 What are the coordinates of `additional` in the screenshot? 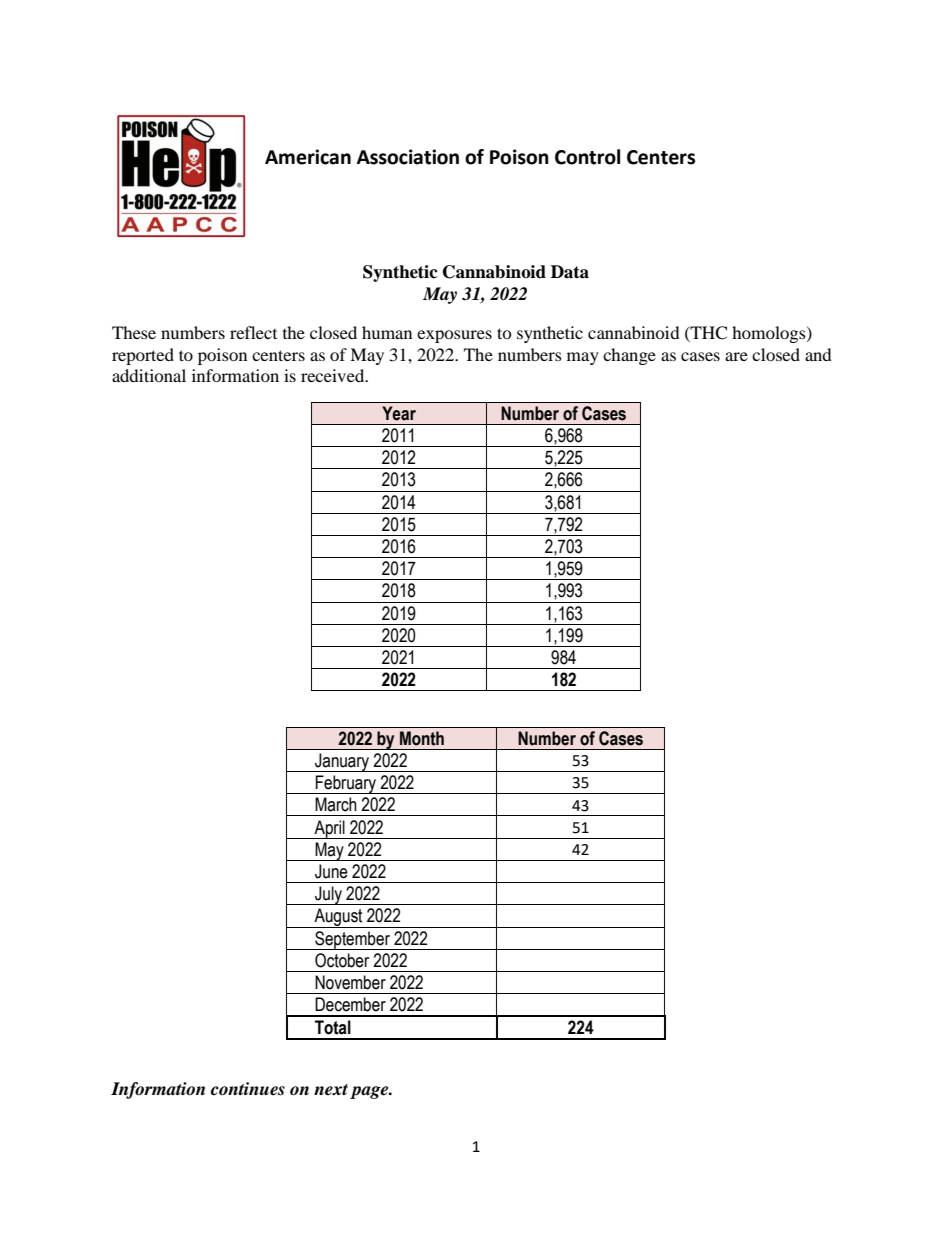 It's located at (149, 375).
